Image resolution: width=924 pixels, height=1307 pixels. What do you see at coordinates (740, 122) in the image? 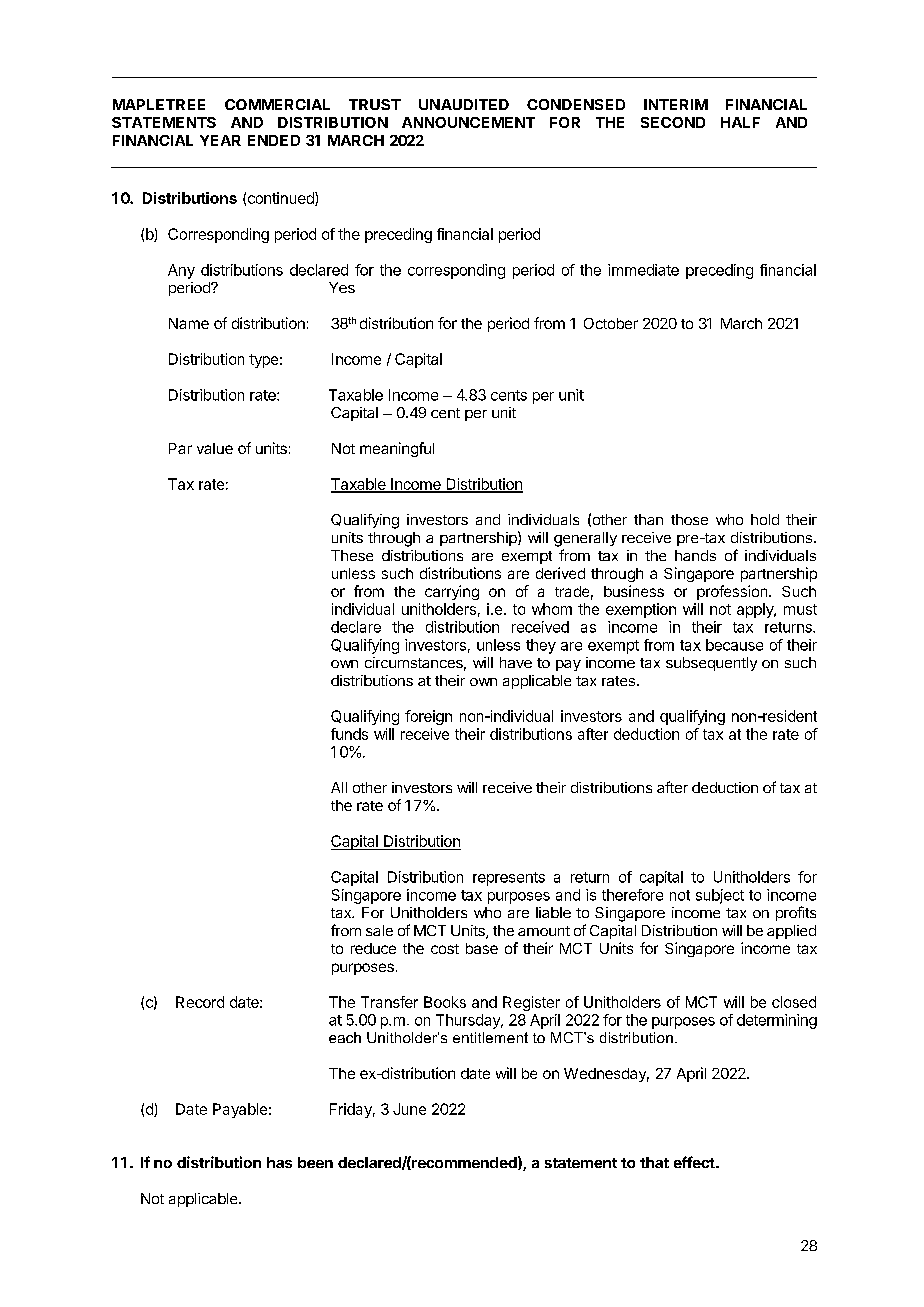
I see `HALF` at bounding box center [740, 122].
